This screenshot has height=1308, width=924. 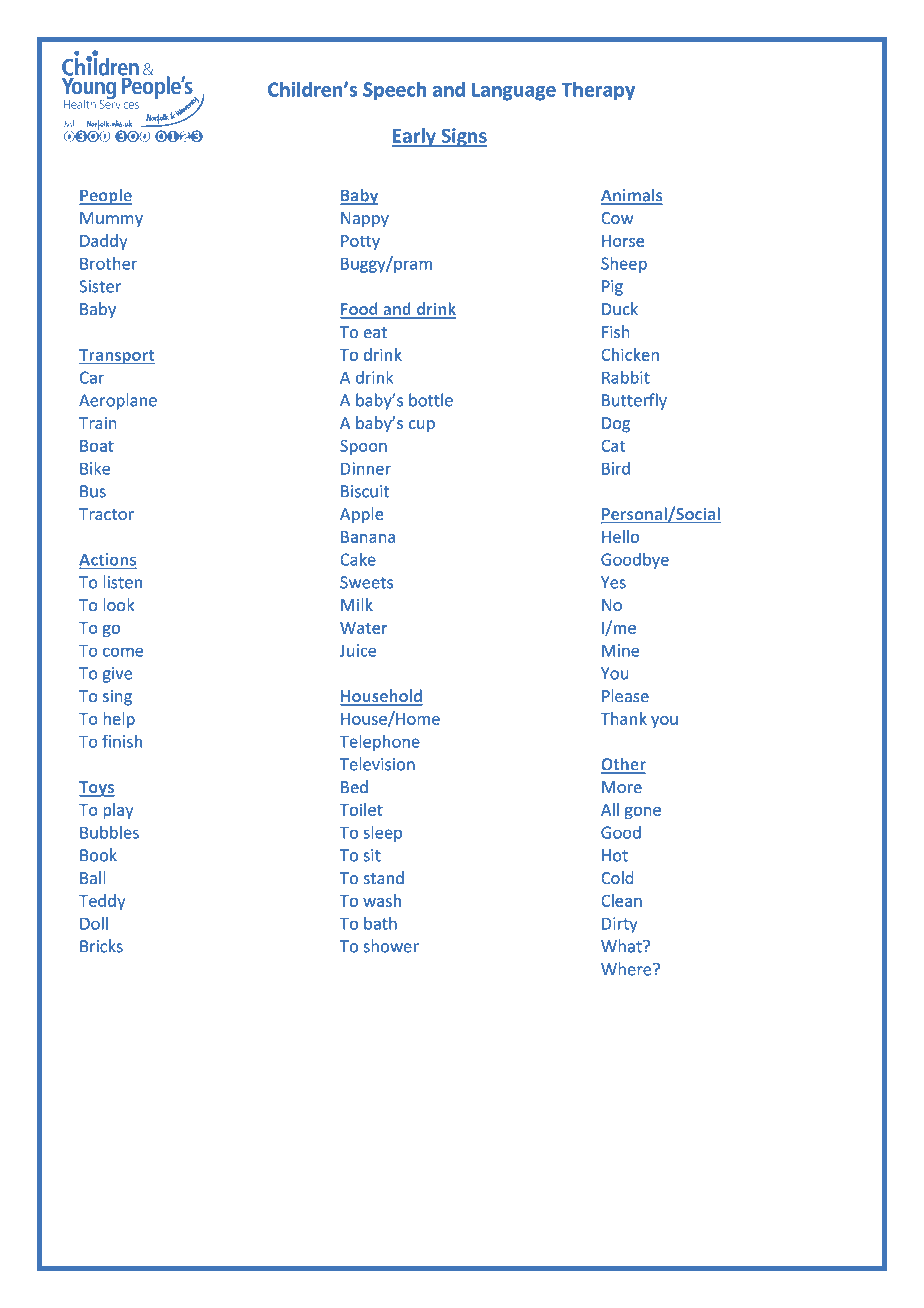 What do you see at coordinates (118, 401) in the screenshot?
I see `Aeroplane` at bounding box center [118, 401].
